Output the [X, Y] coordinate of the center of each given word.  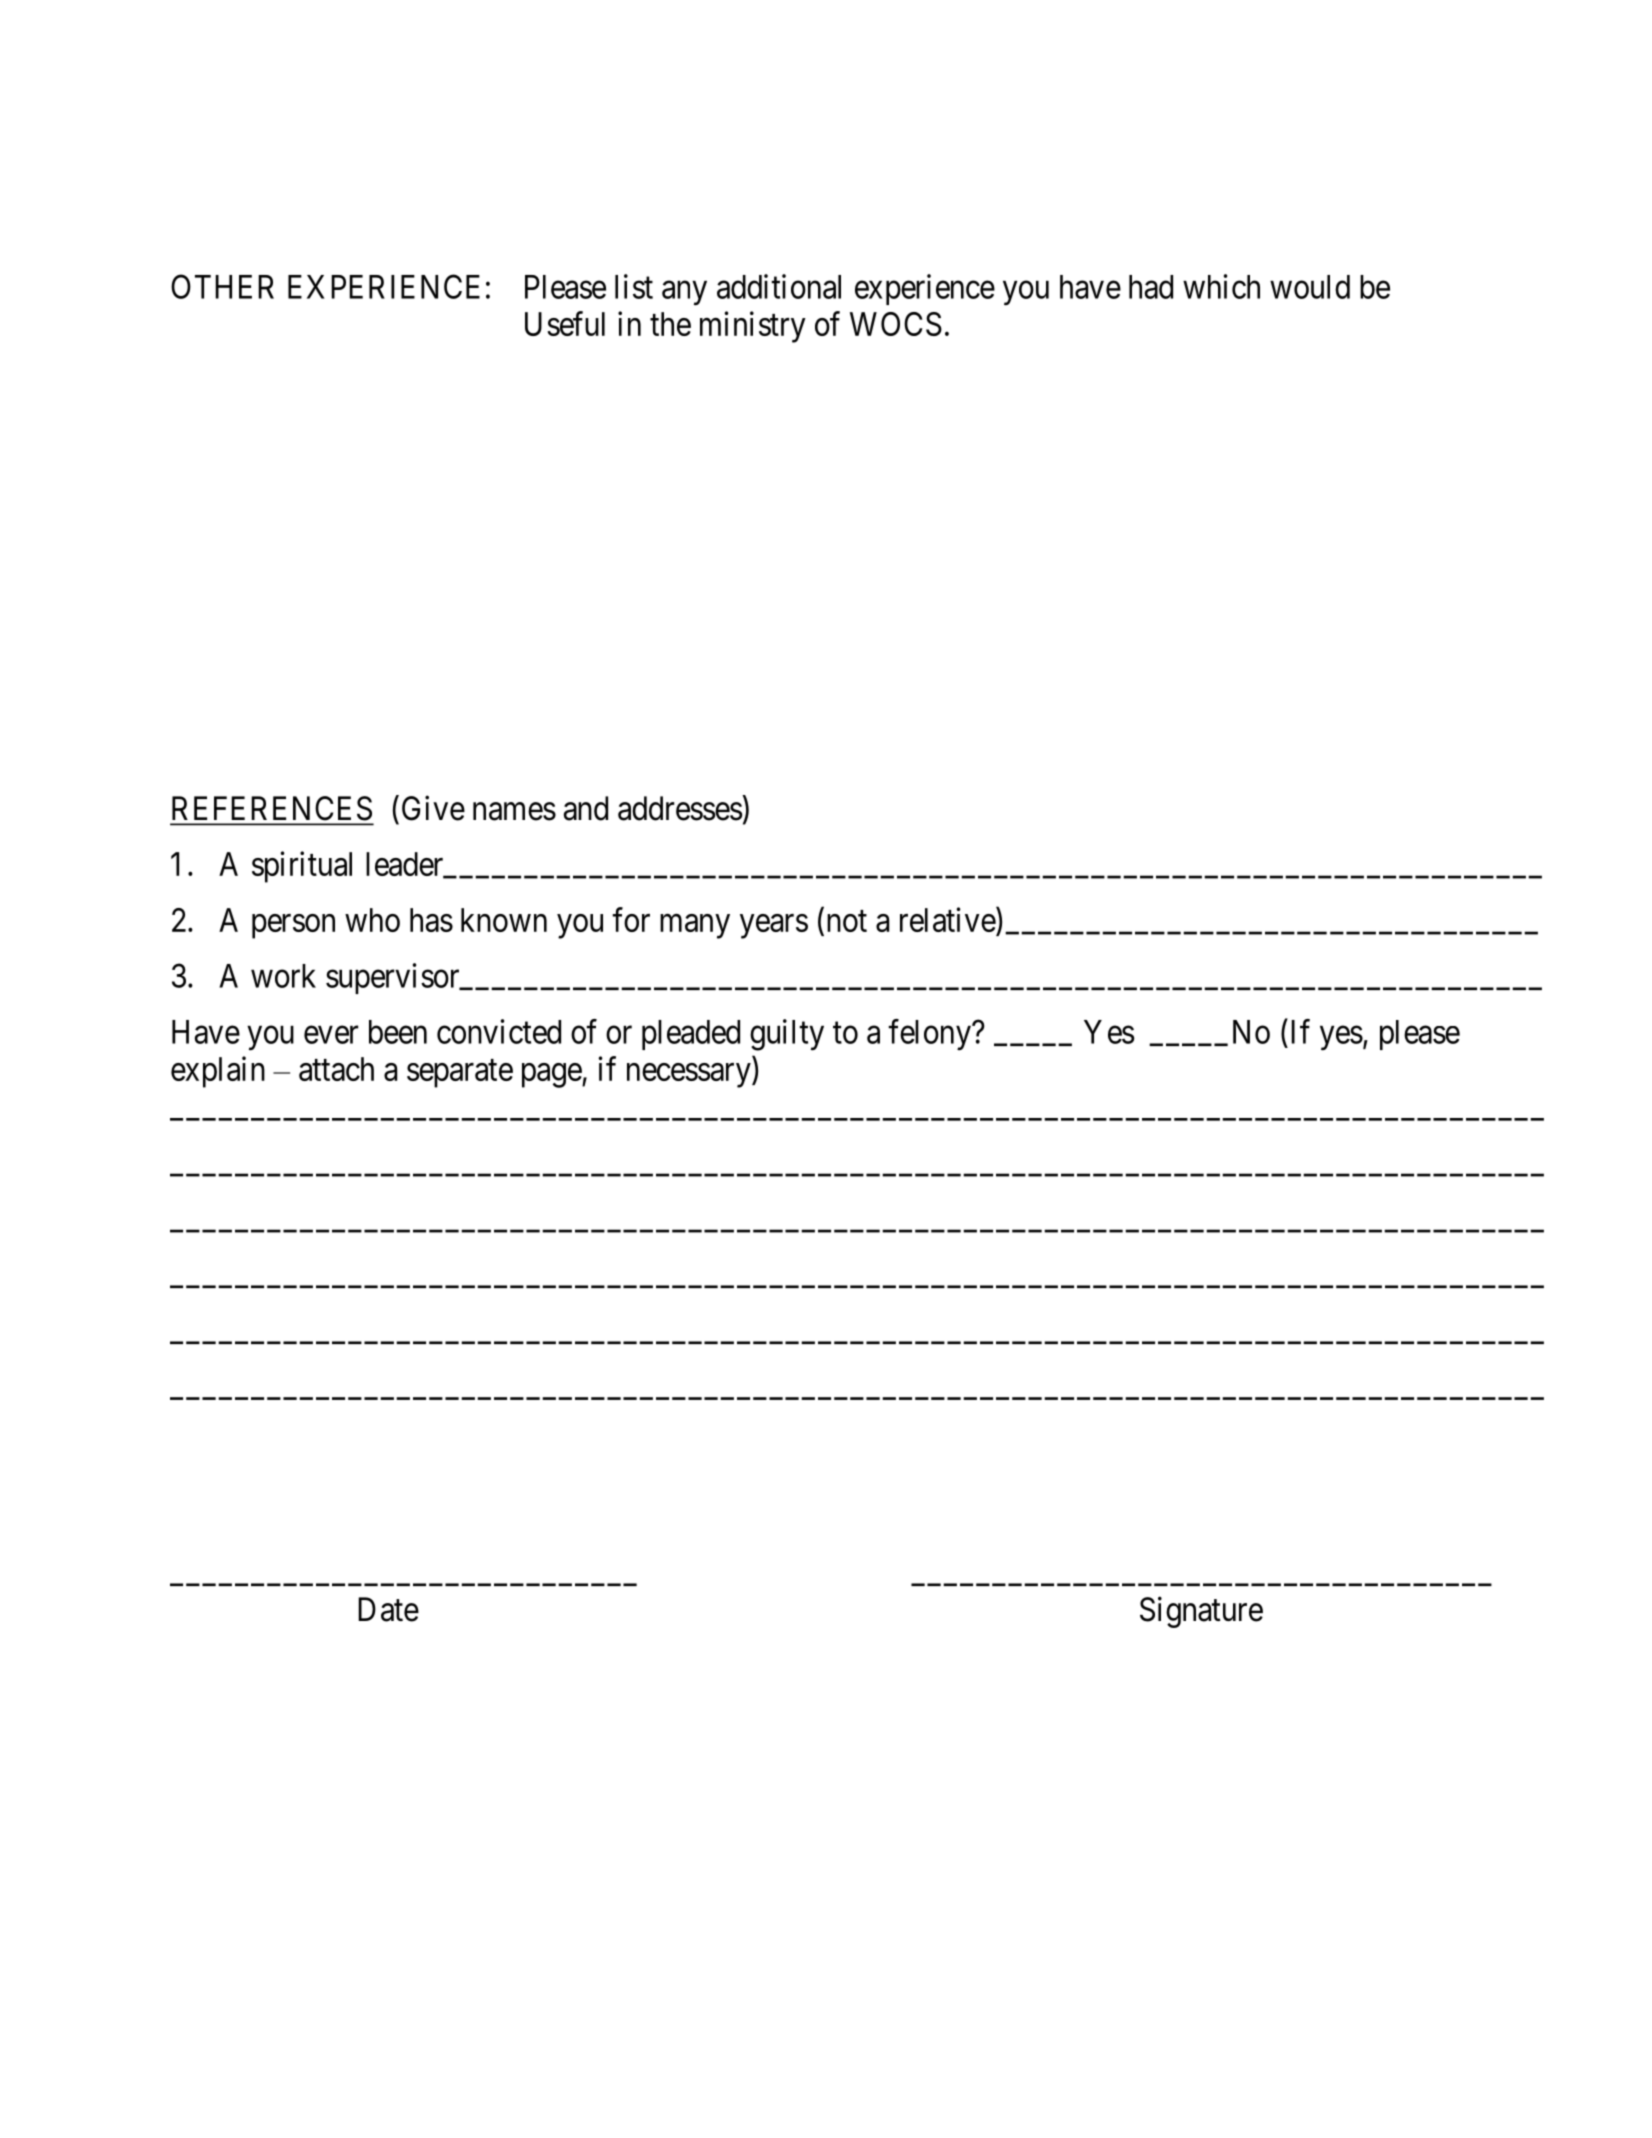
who [372, 920]
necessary [690, 1075]
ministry [753, 327]
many [695, 926]
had [1151, 287]
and [586, 808]
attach [336, 1069]
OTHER [222, 286]
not [847, 921]
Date [388, 1609]
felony [930, 1035]
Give [433, 808]
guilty [787, 1035]
